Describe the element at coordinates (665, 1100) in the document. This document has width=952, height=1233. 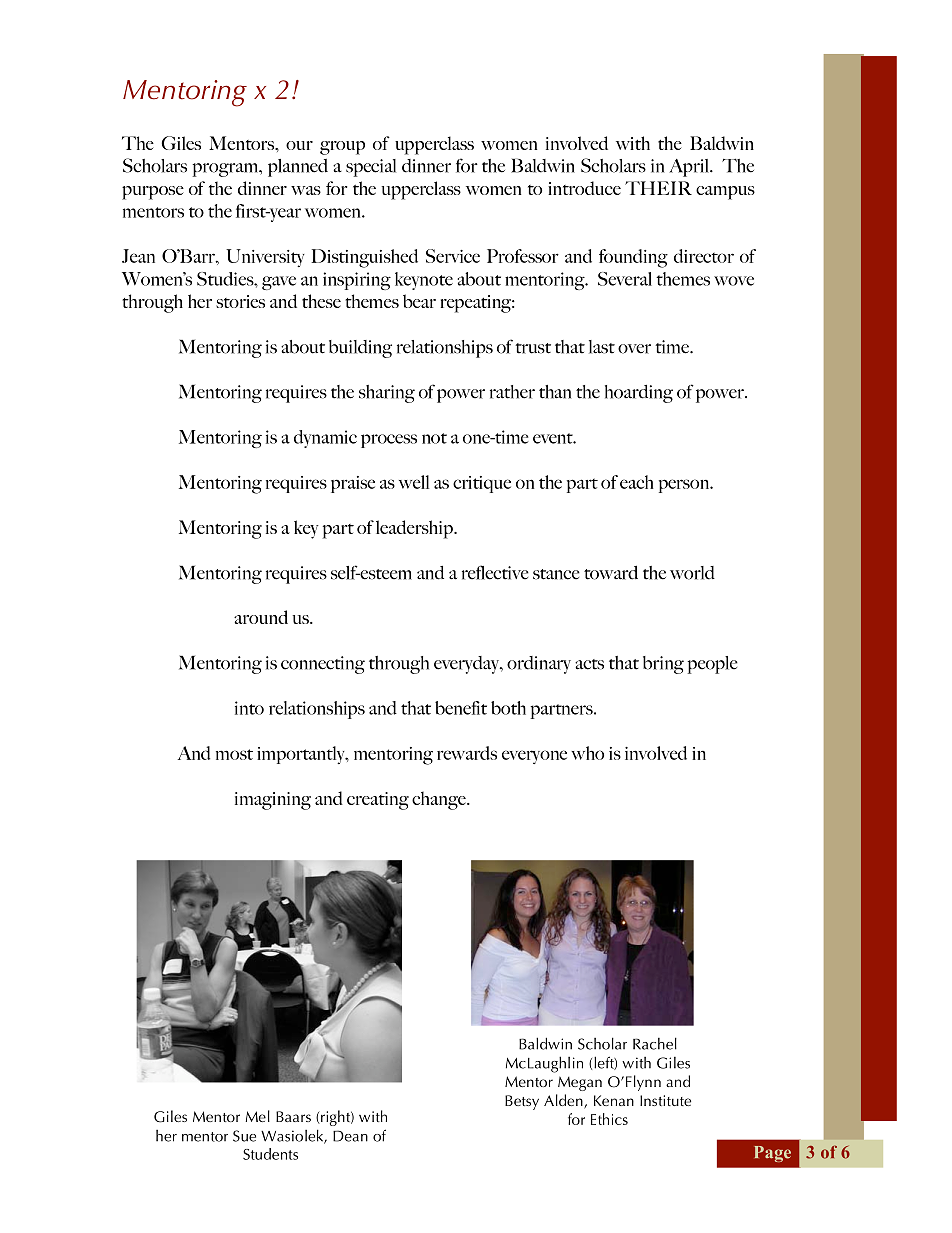
I see `Institute` at that location.
